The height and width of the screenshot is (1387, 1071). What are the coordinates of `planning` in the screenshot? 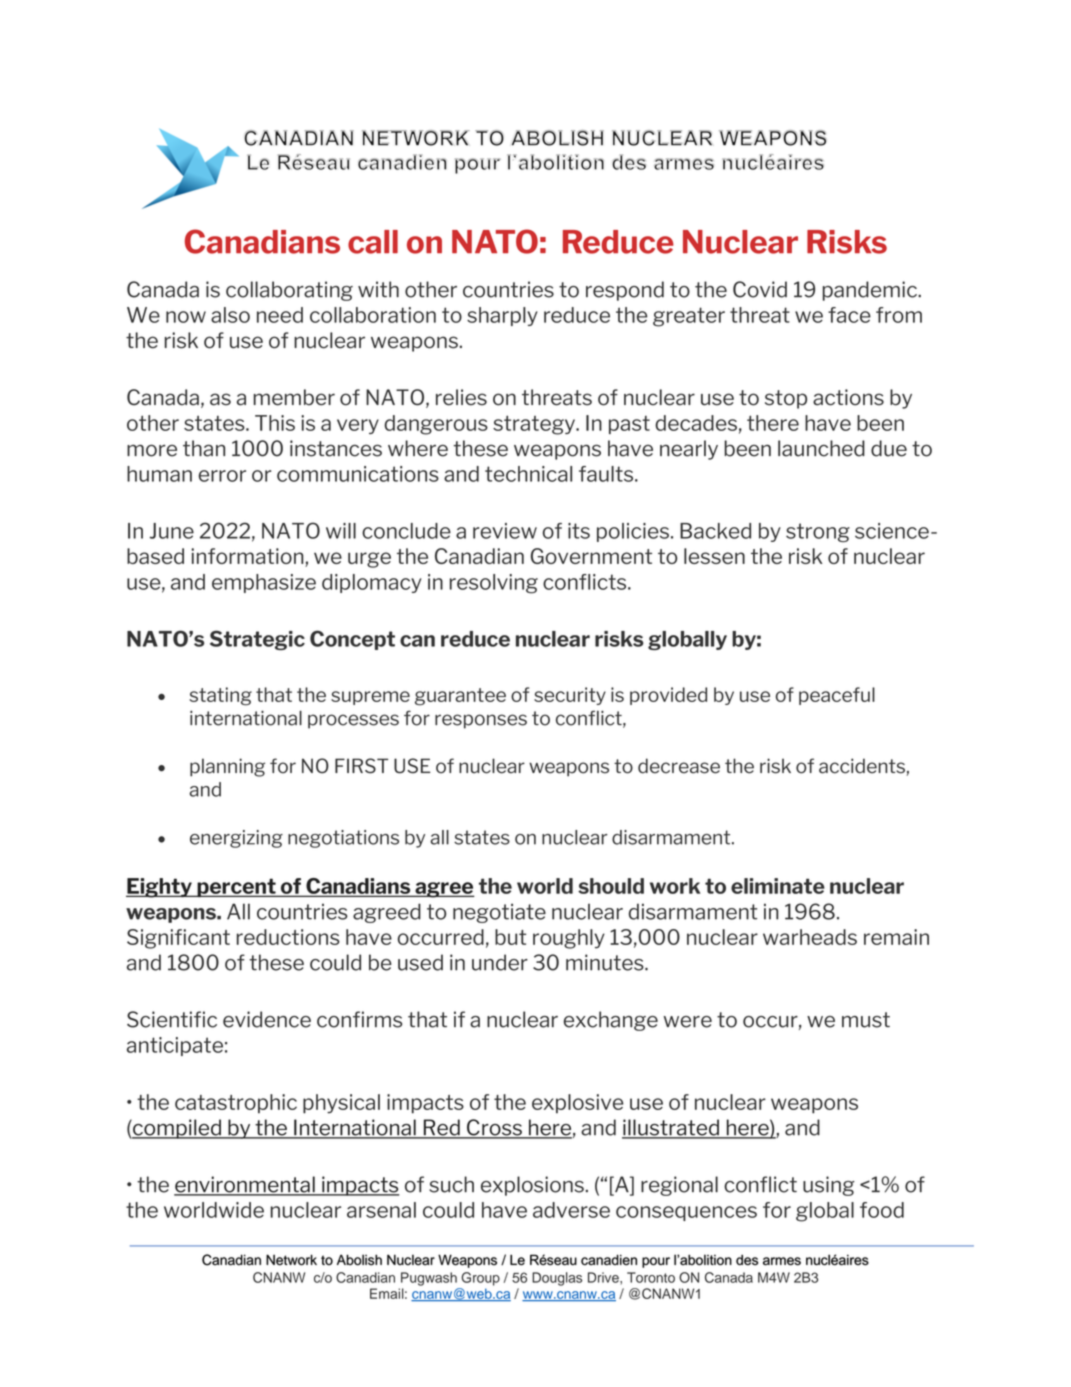 It's located at (227, 767).
